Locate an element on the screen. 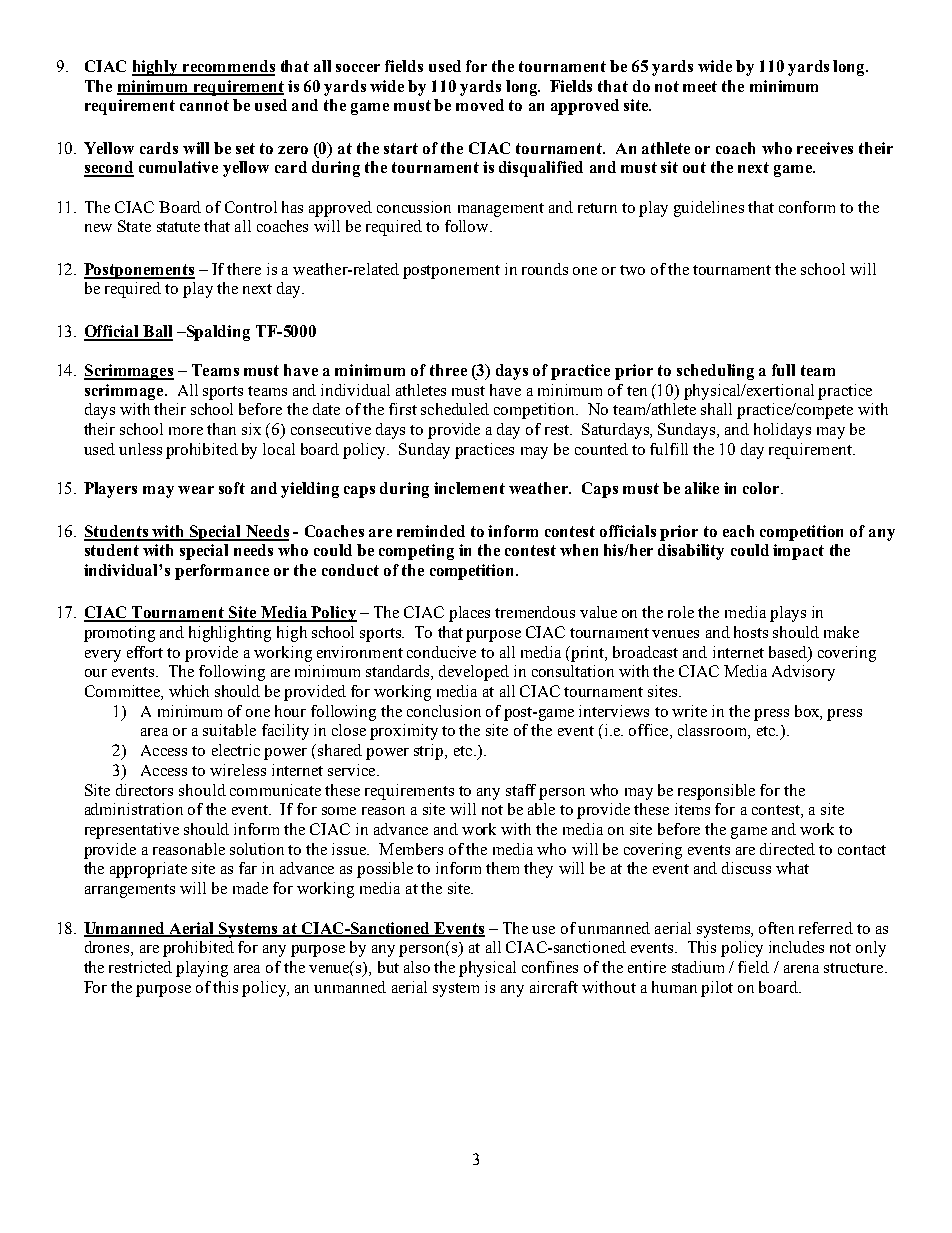 The height and width of the screenshot is (1233, 952). meet is located at coordinates (700, 86).
